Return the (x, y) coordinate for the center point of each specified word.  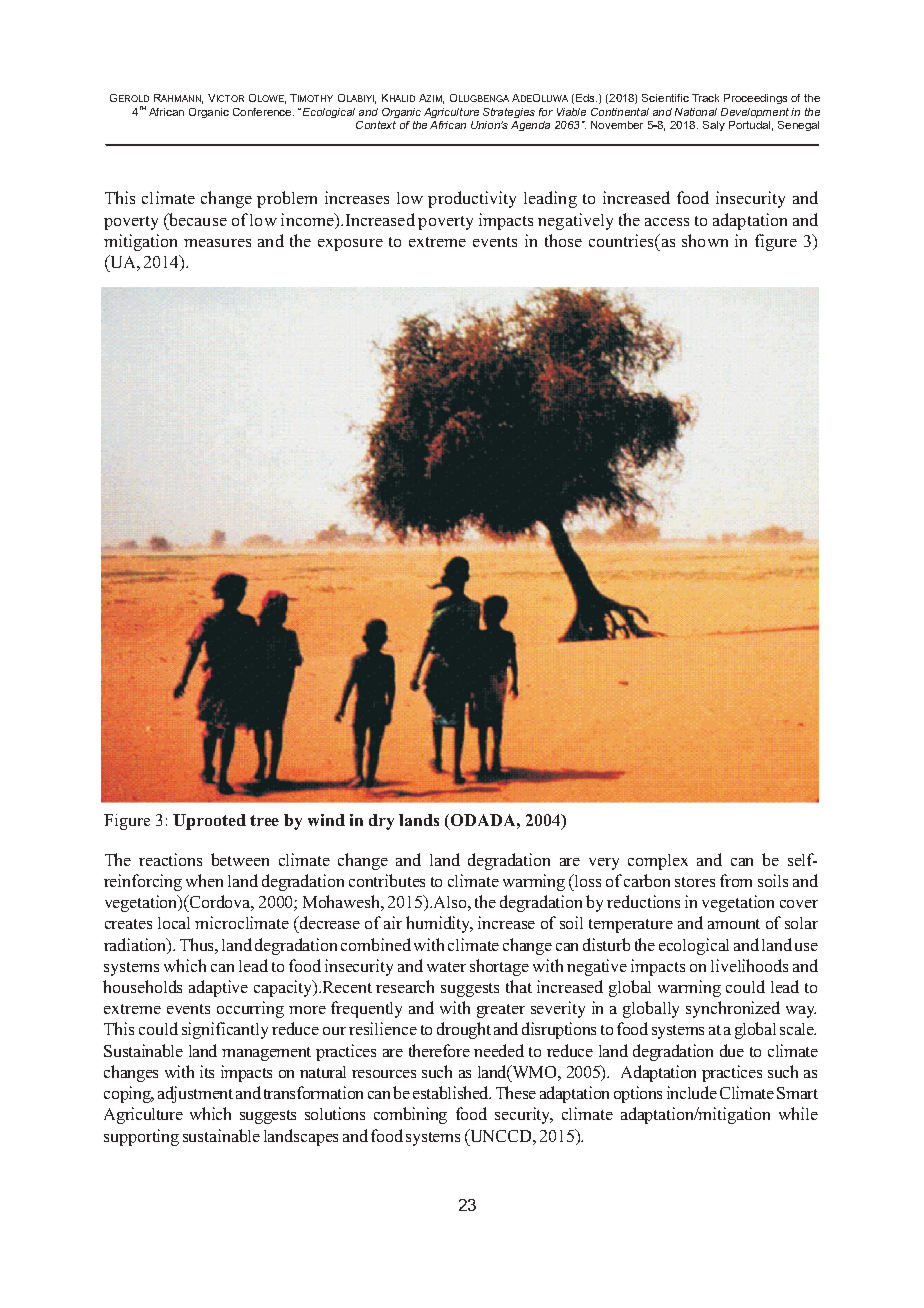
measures (217, 243)
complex (658, 862)
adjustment (195, 1094)
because (197, 219)
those (563, 240)
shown (705, 240)
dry (381, 822)
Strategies (509, 113)
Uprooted (209, 822)
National (696, 112)
